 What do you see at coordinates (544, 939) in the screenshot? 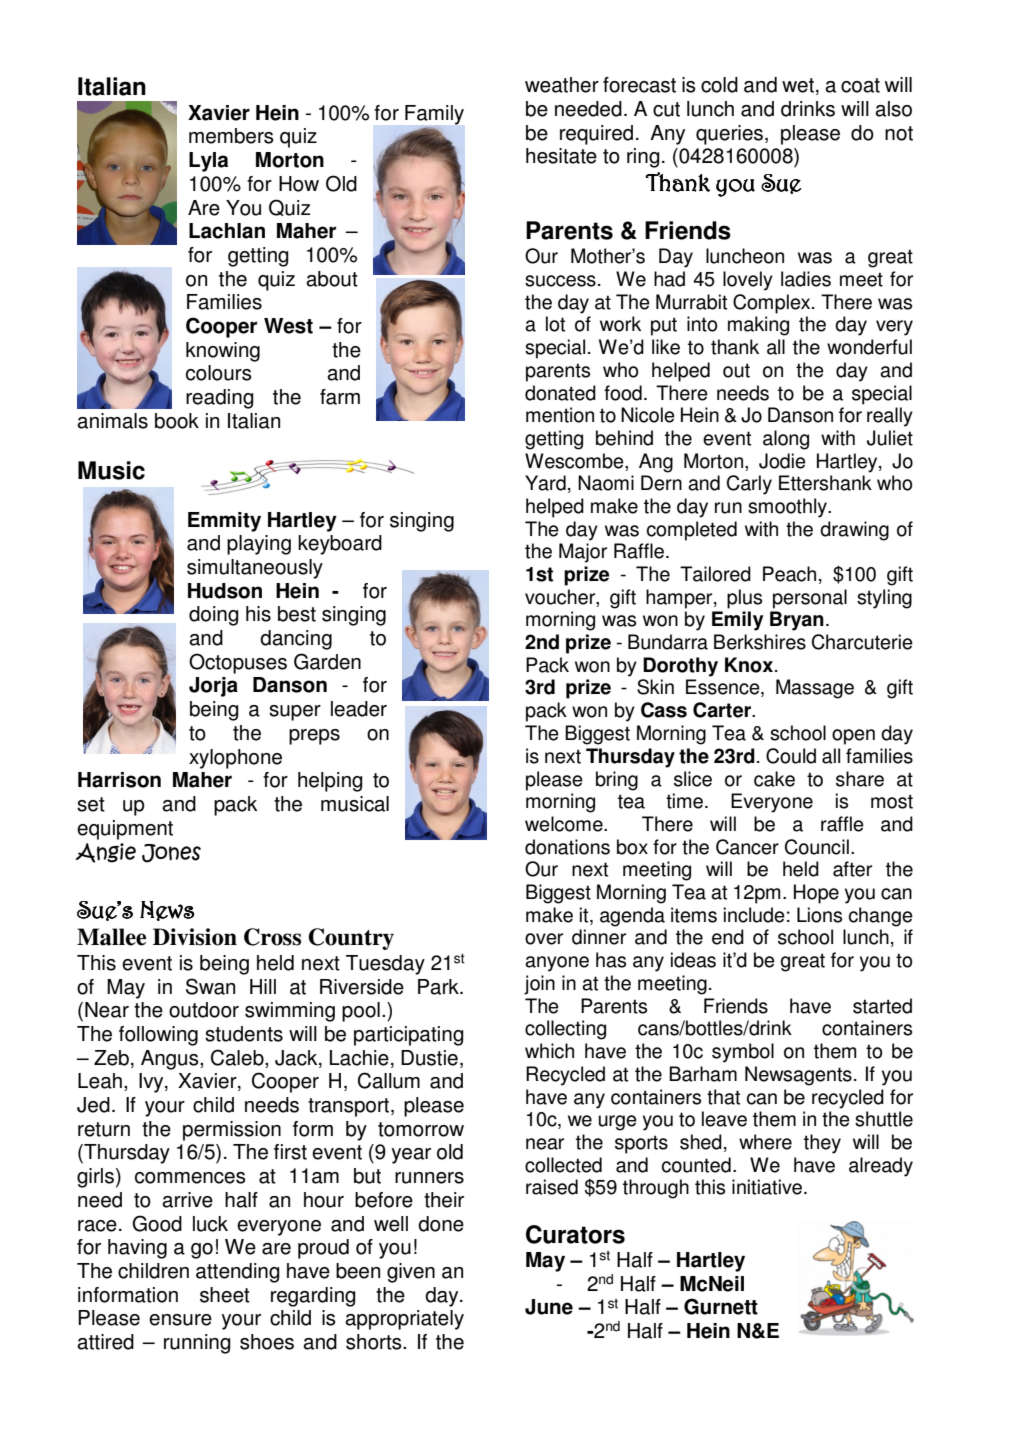
I see `over` at bounding box center [544, 939].
